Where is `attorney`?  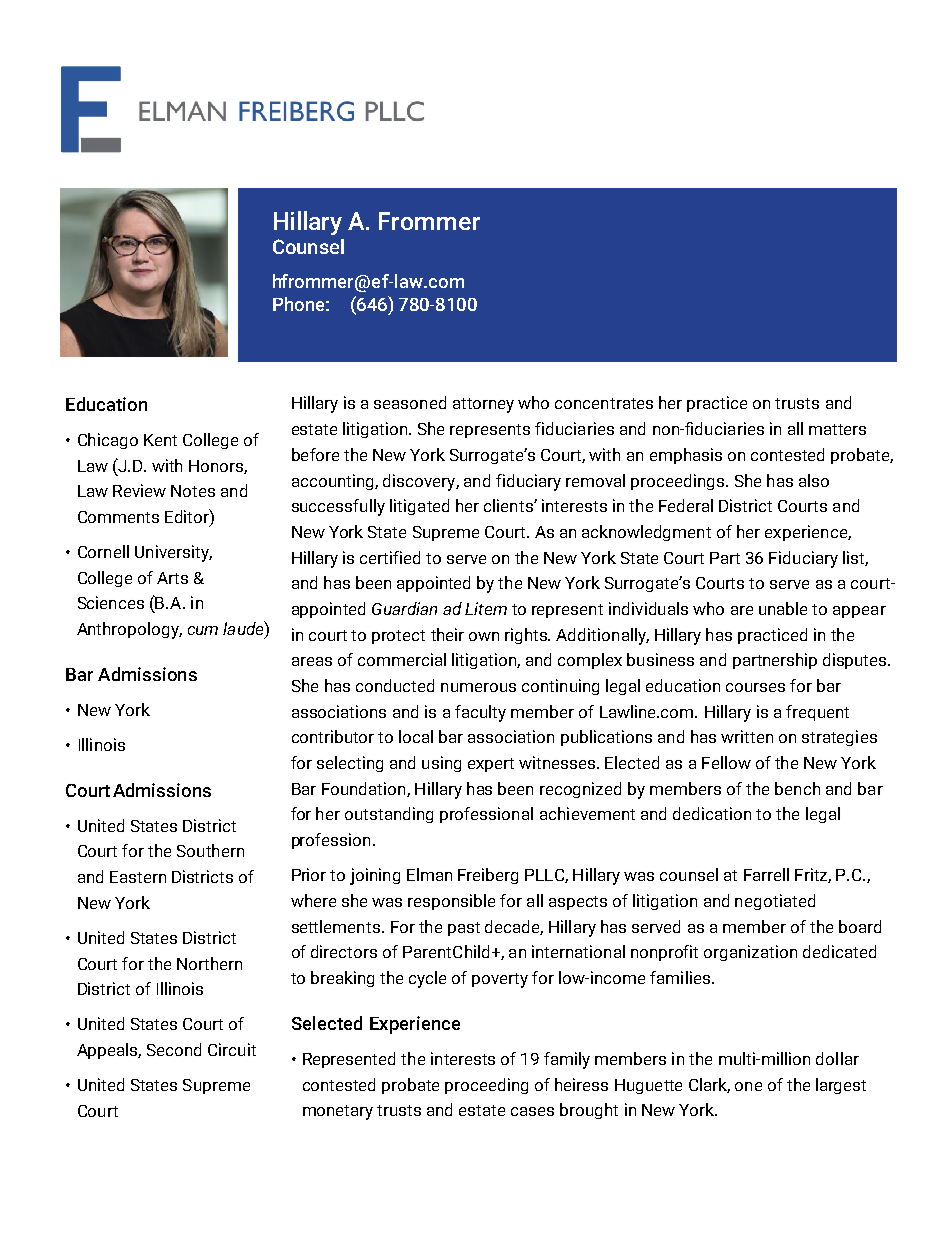 attorney is located at coordinates (483, 405).
